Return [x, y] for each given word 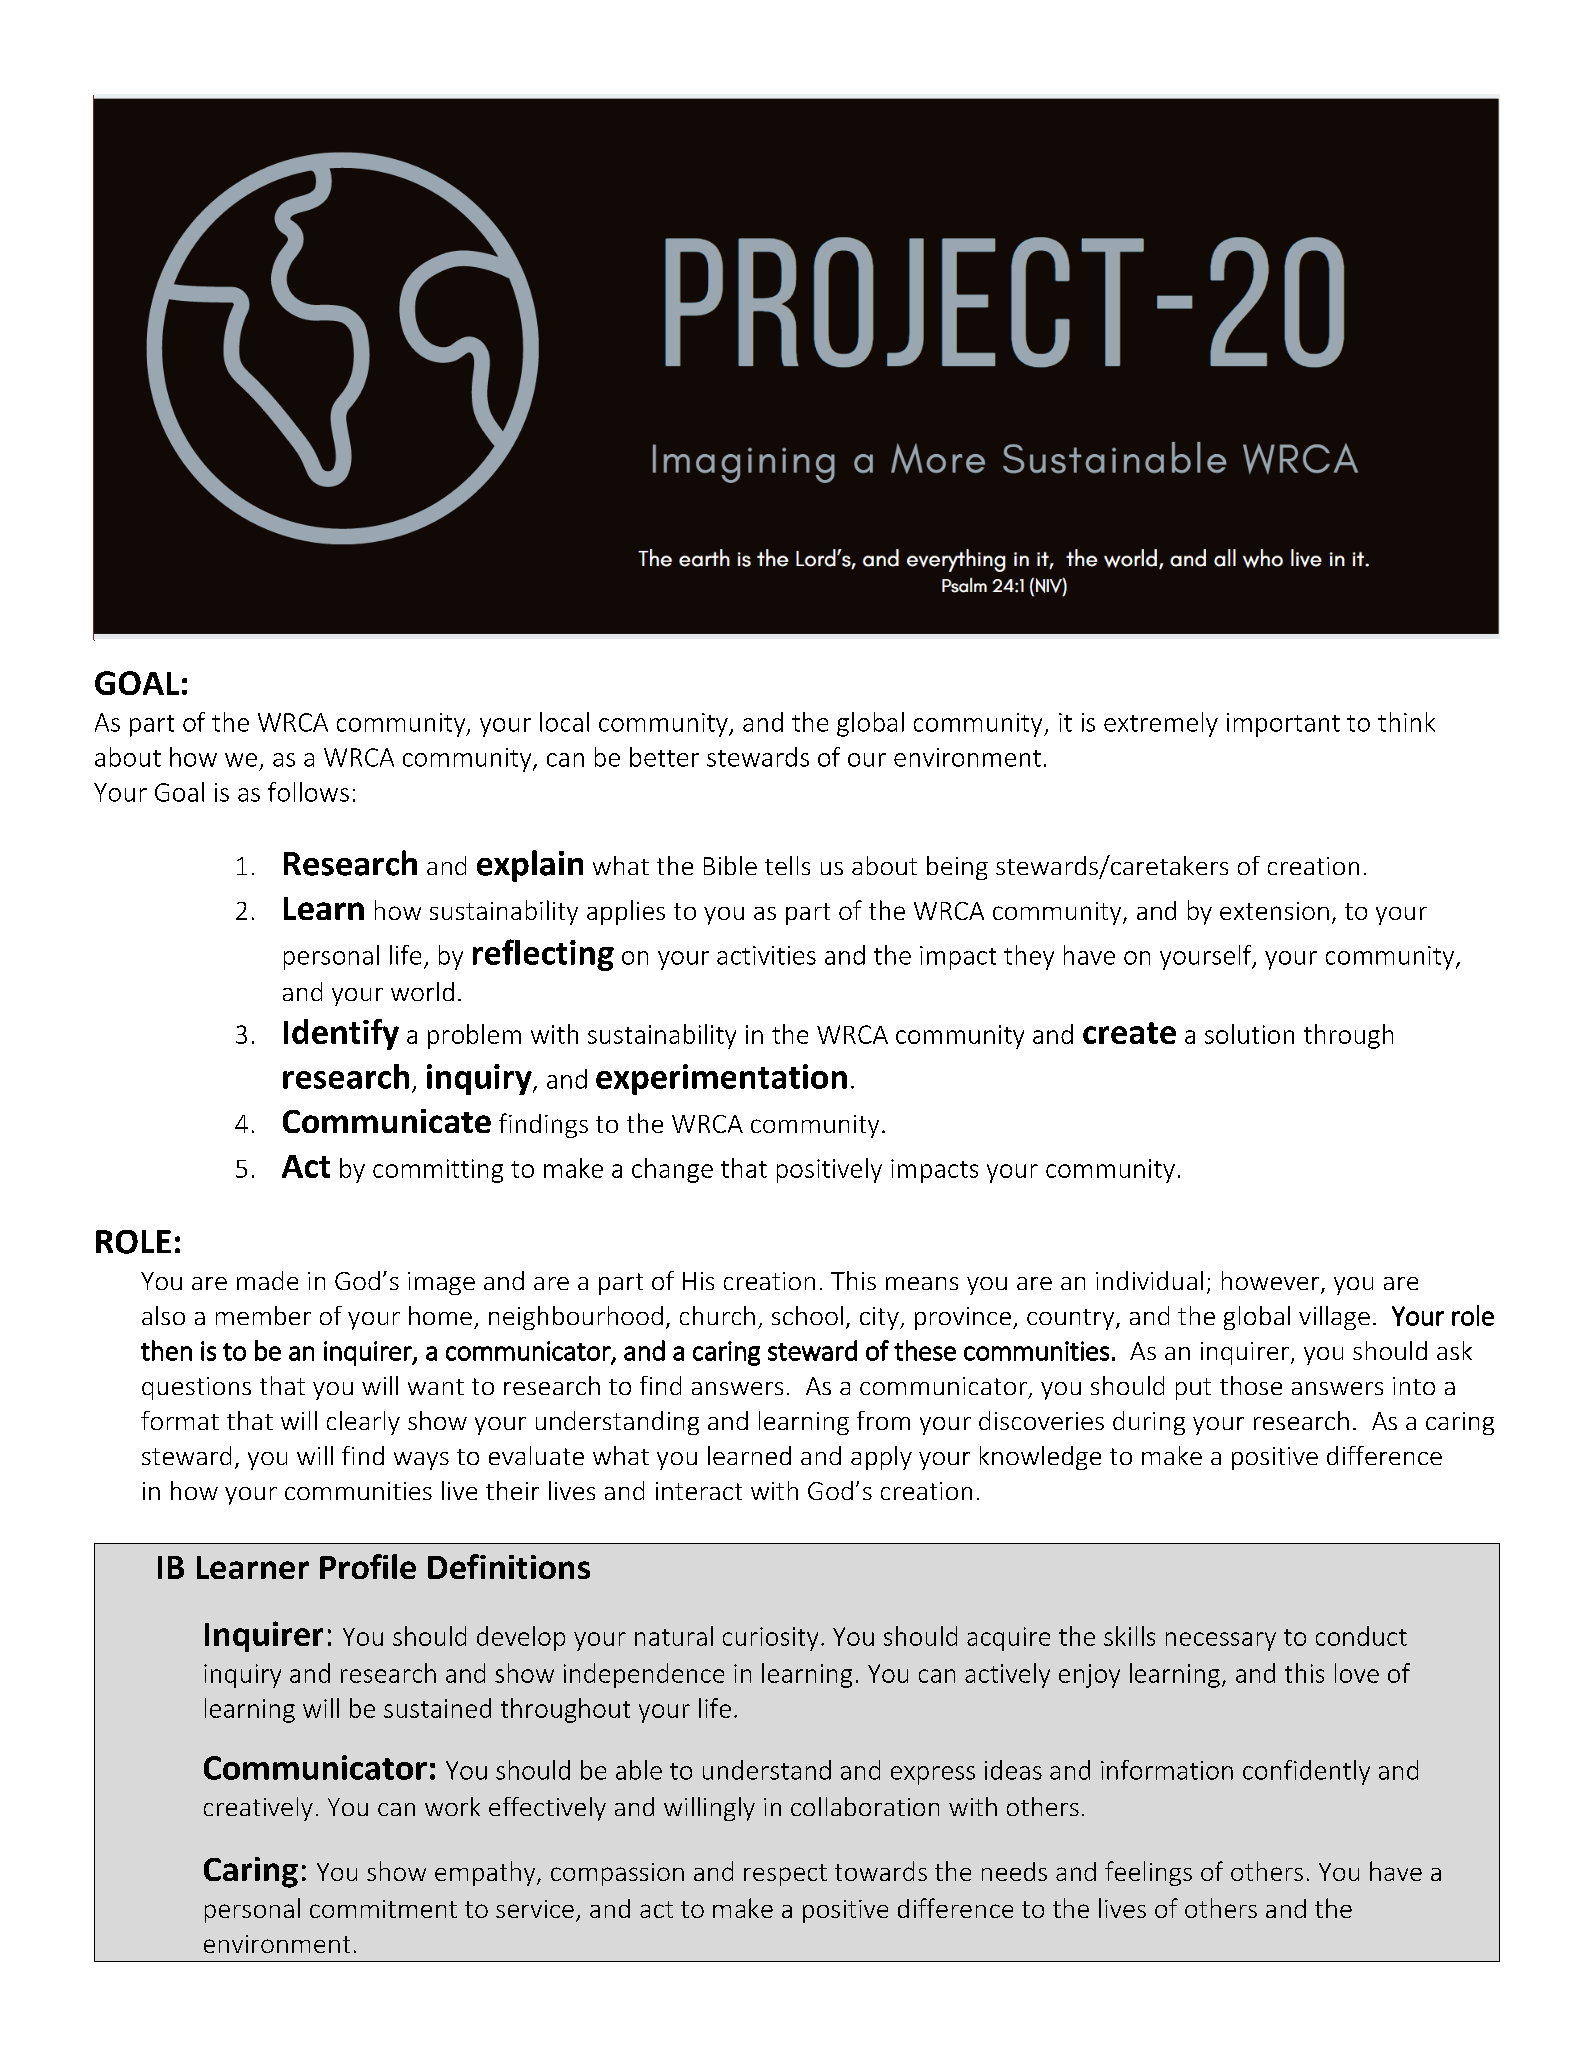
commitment [383, 1909]
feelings [1148, 1873]
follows [308, 792]
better [664, 757]
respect [785, 1875]
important [1283, 725]
